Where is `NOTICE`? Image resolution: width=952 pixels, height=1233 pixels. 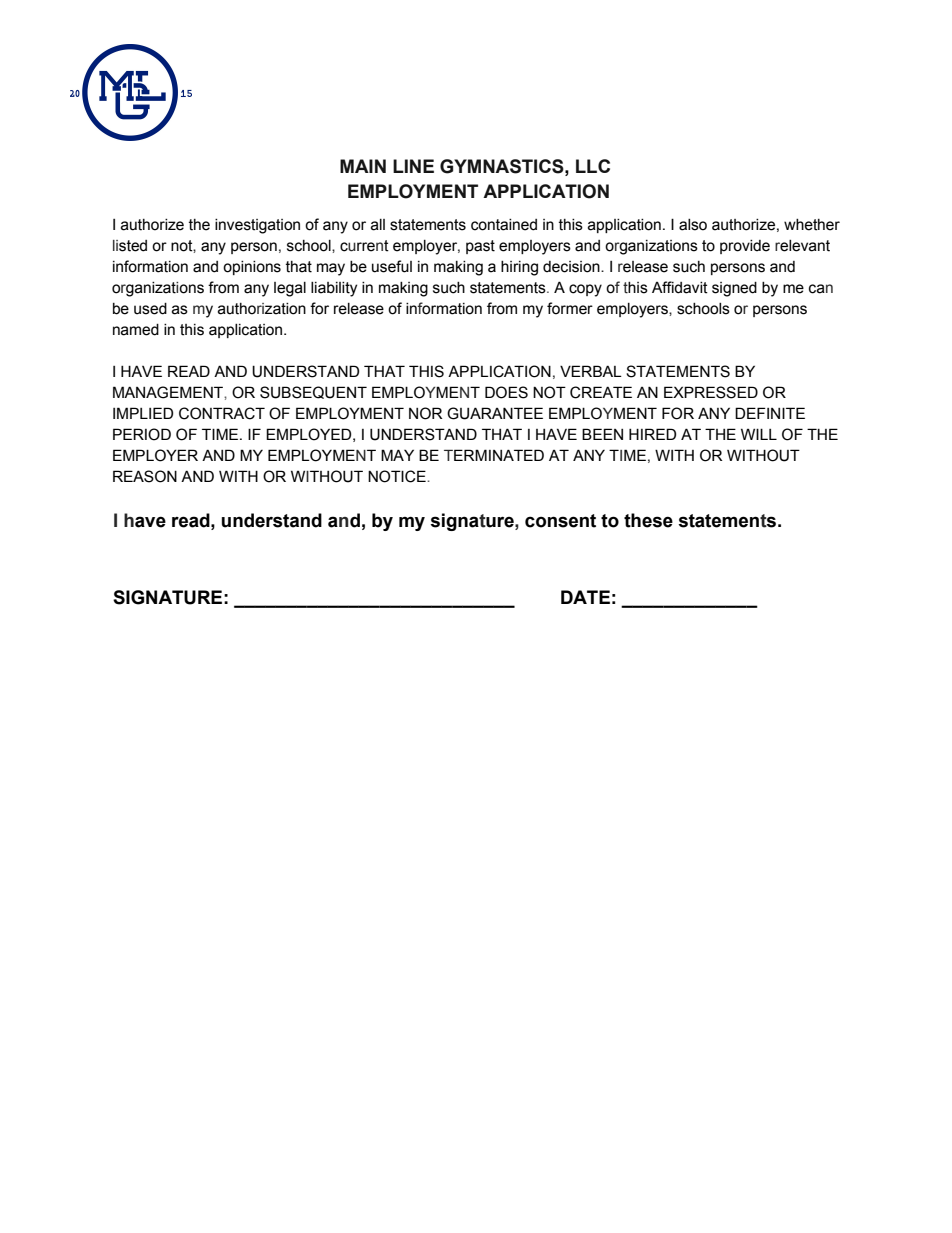 NOTICE is located at coordinates (398, 476).
